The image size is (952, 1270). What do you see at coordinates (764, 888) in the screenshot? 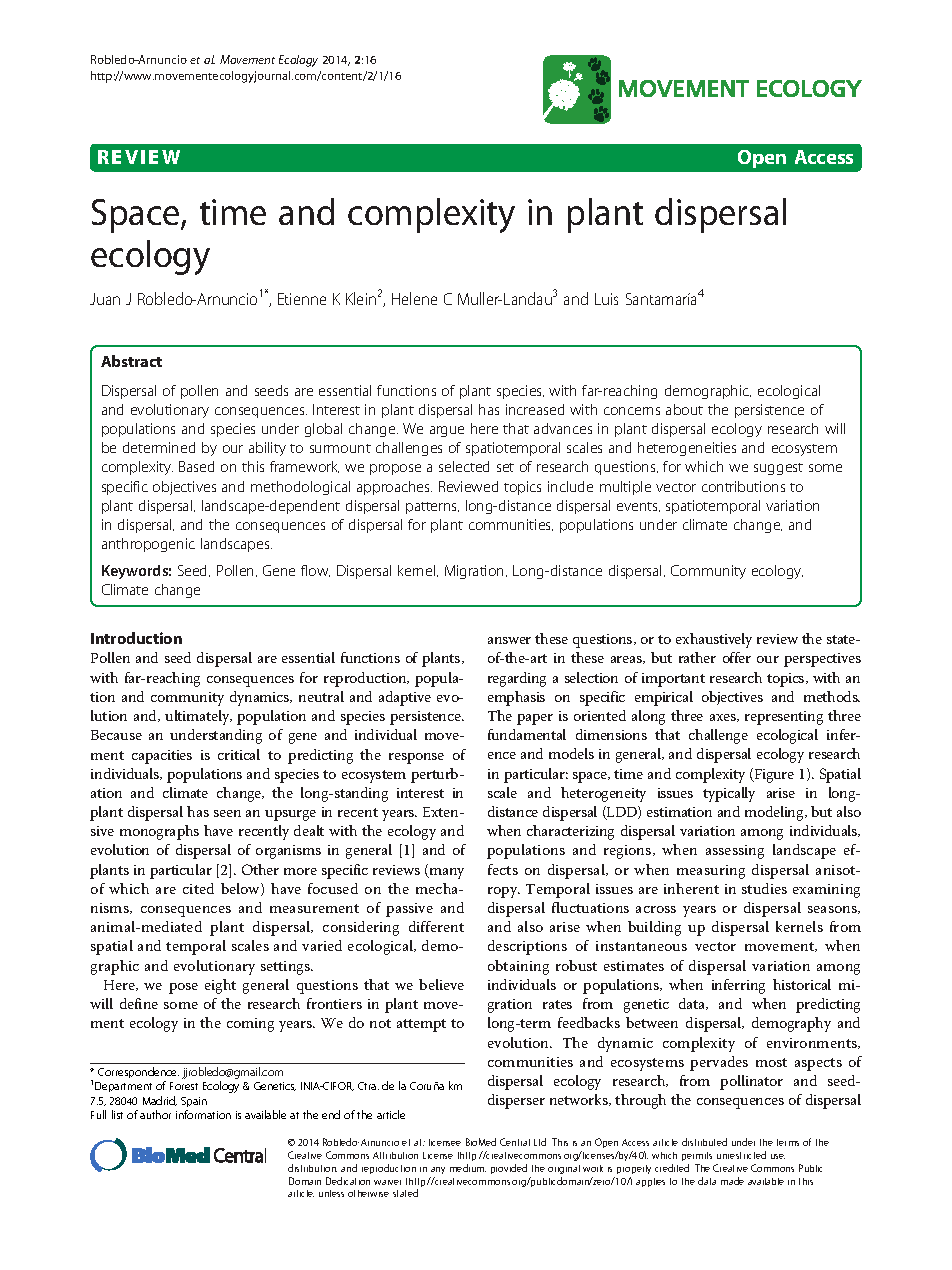
I see `studies` at bounding box center [764, 888].
